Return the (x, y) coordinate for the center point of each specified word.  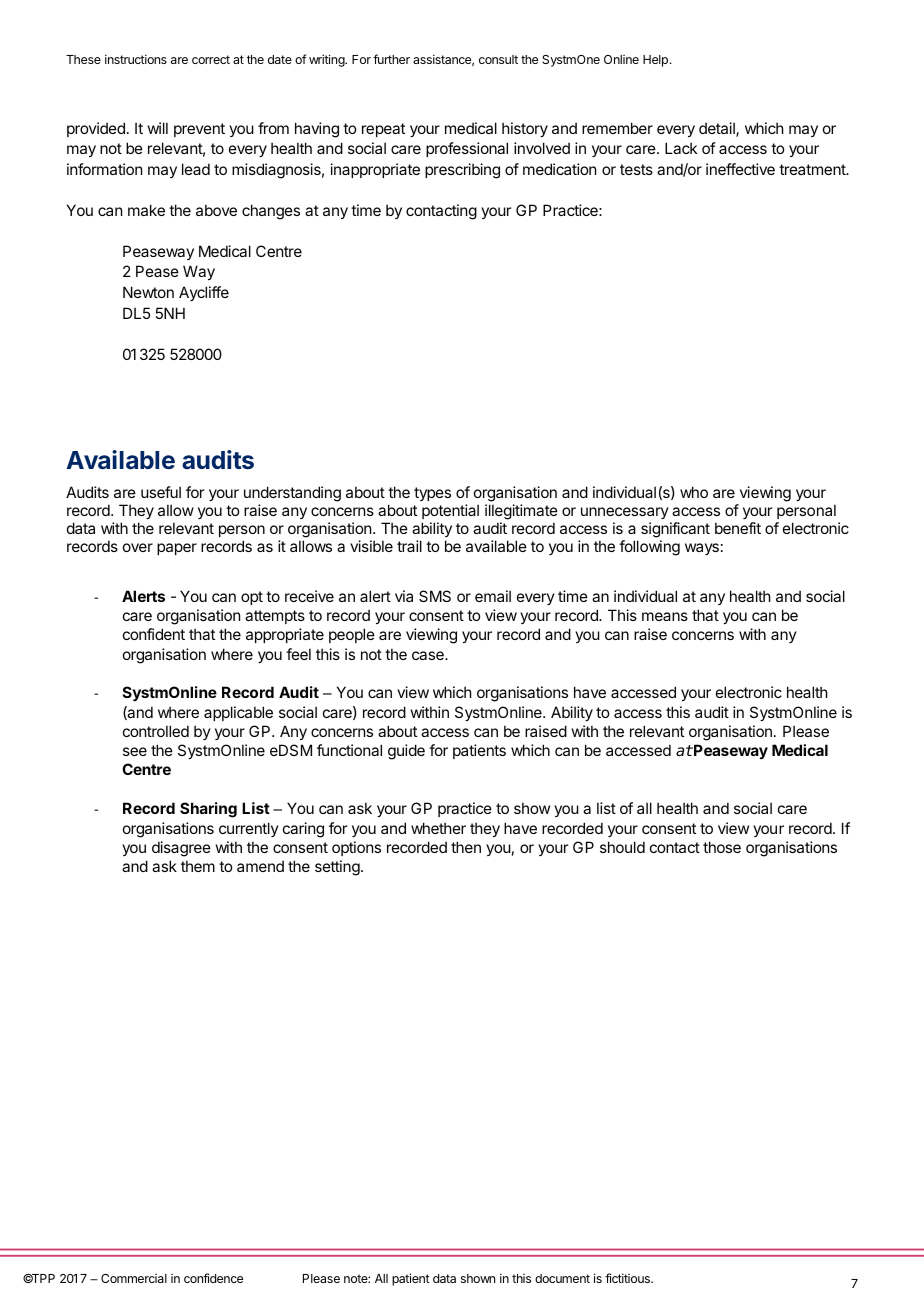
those (722, 847)
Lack (681, 148)
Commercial (134, 1278)
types (432, 494)
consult (498, 59)
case (429, 655)
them (198, 866)
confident (154, 634)
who (694, 492)
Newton (148, 292)
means (665, 616)
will (158, 128)
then (466, 847)
